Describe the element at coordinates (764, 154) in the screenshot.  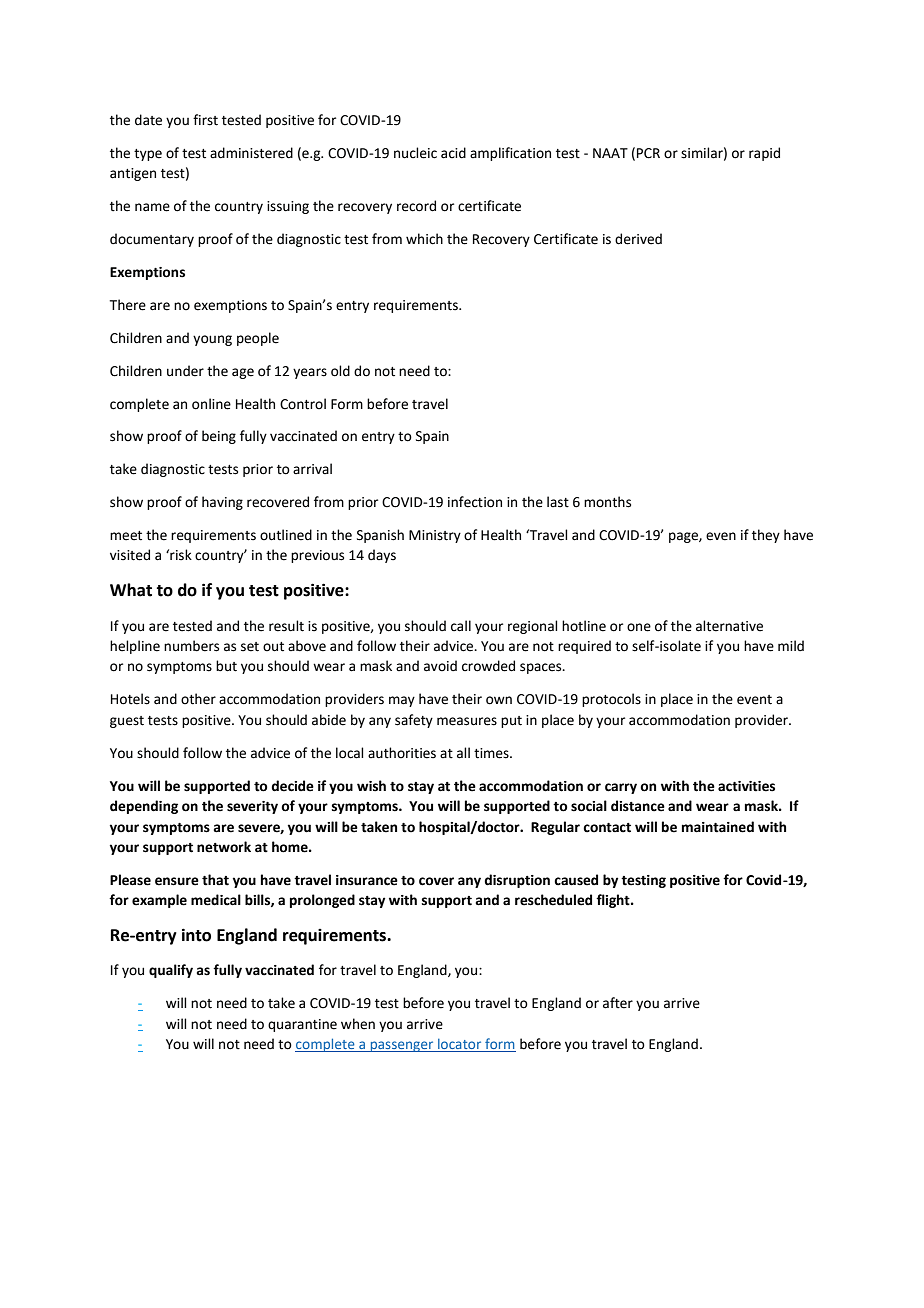
I see `rapid` at that location.
